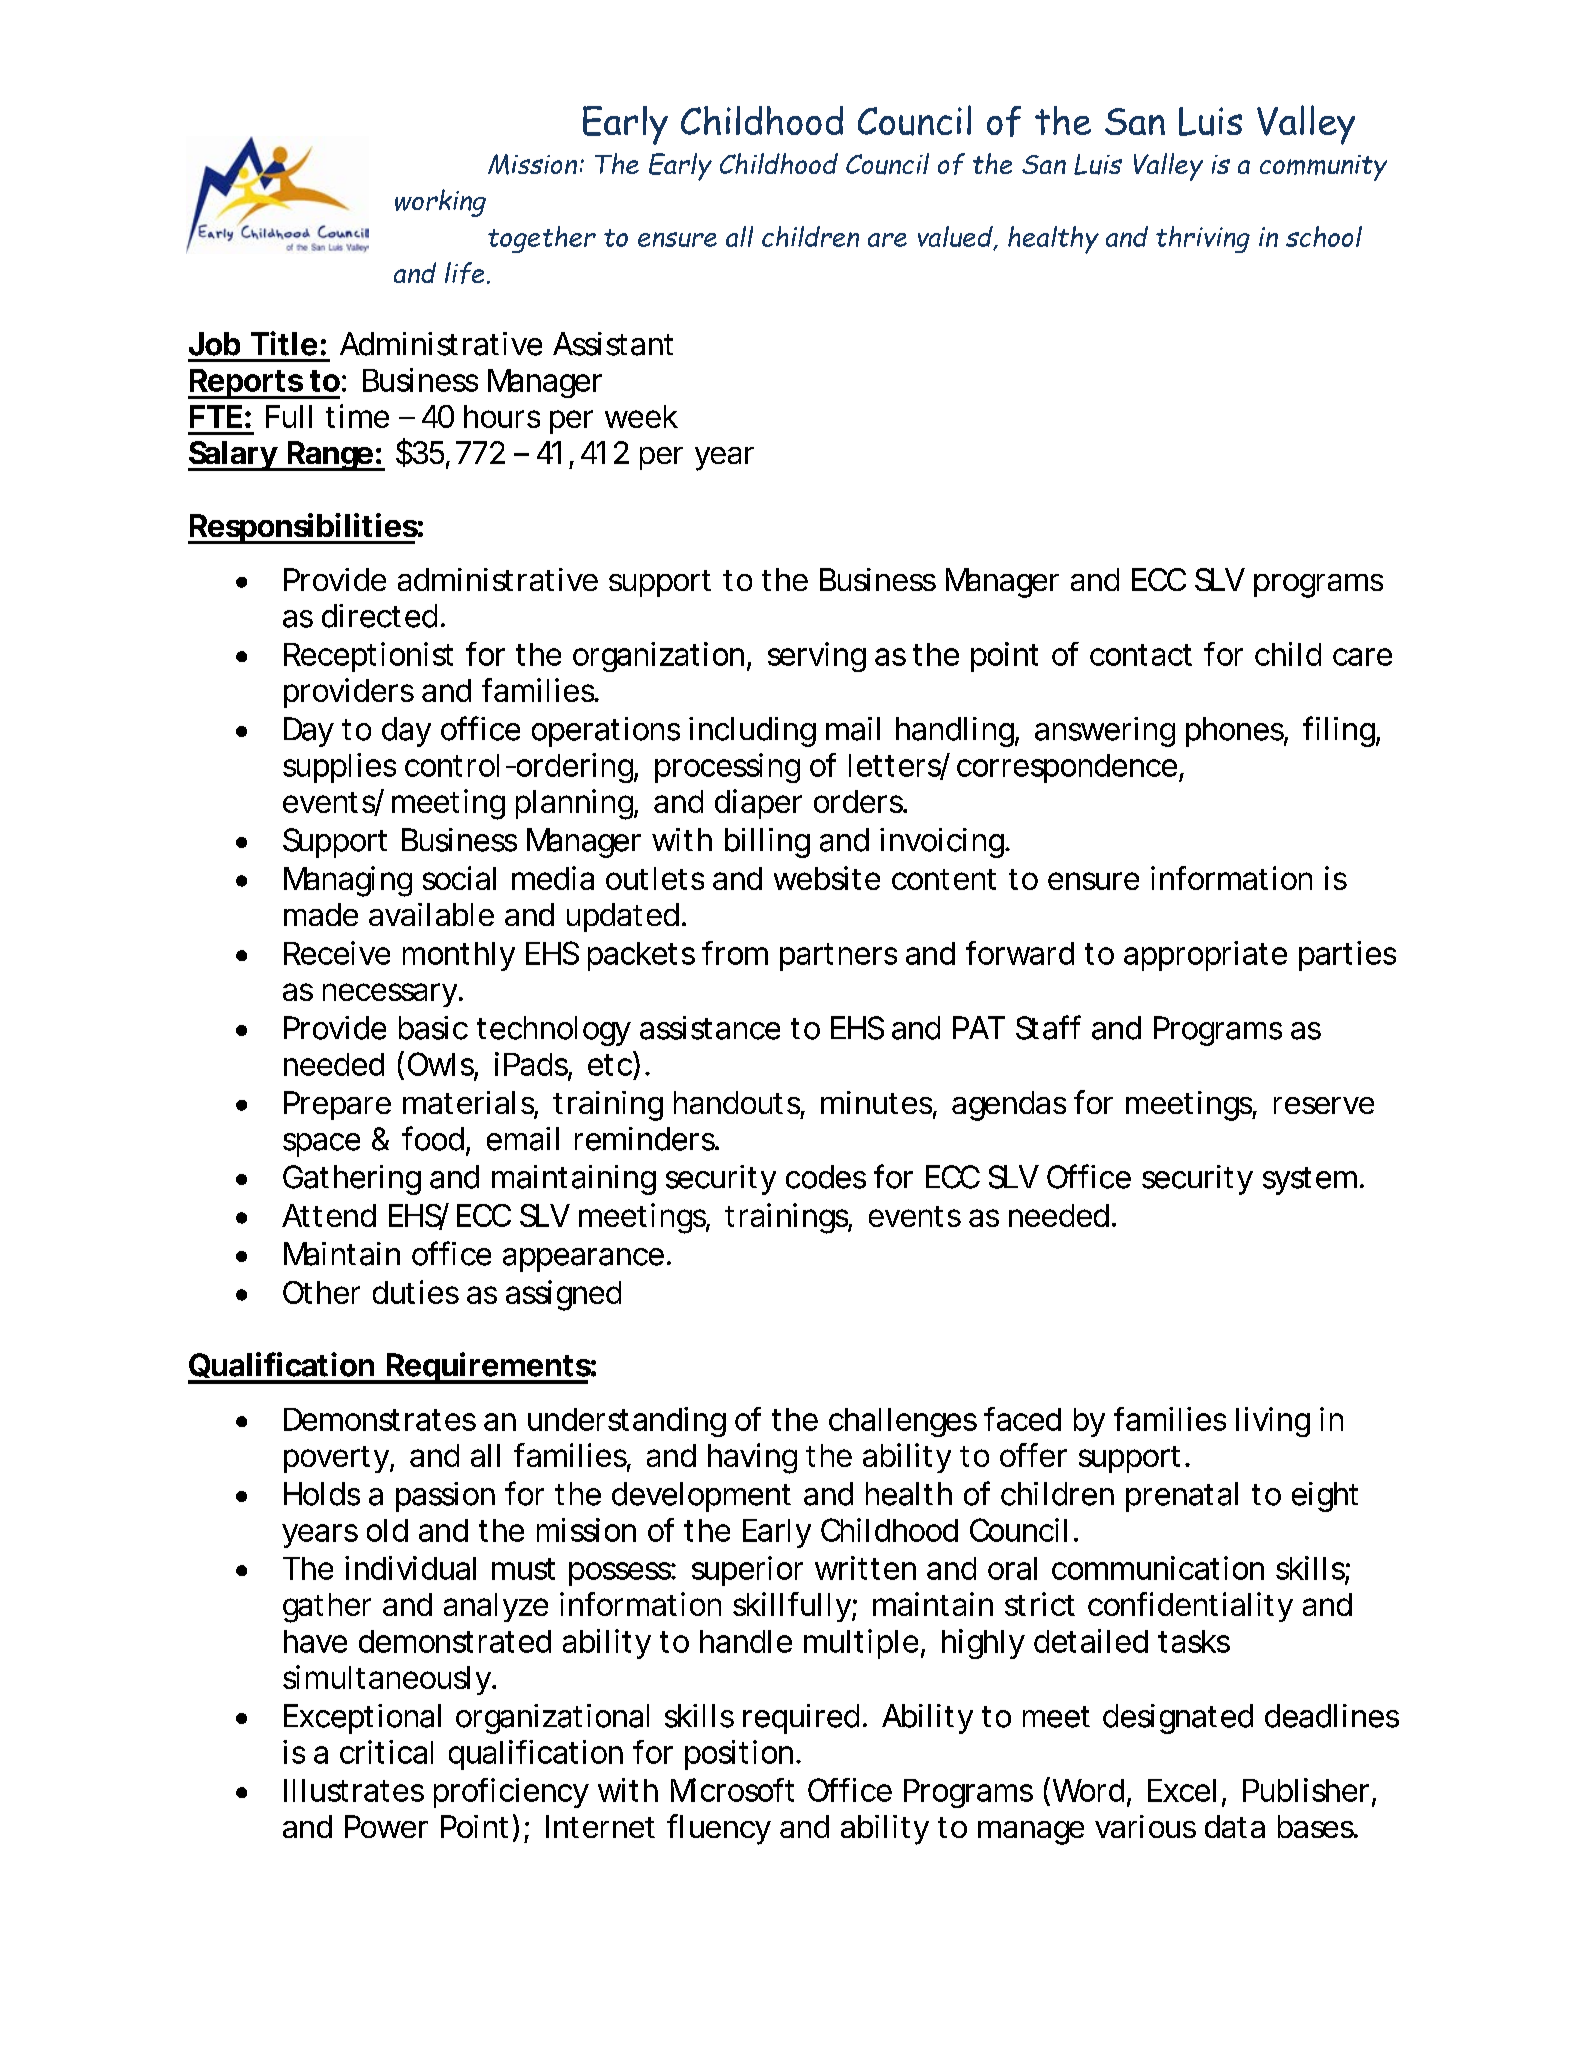 The height and width of the screenshot is (2064, 1595). I want to click on thriving, so click(1203, 239).
